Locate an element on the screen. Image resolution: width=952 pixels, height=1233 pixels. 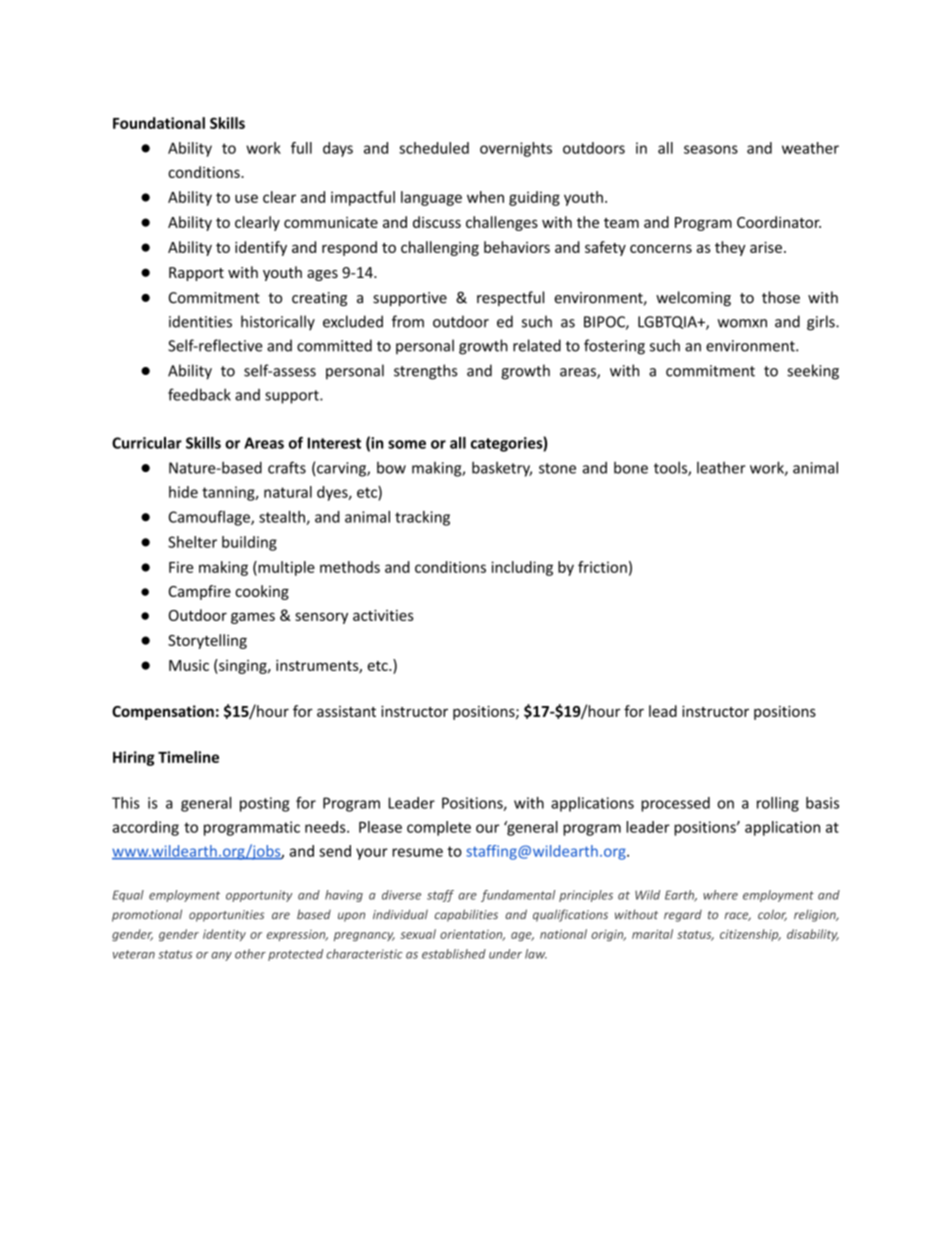
rolling is located at coordinates (778, 804).
